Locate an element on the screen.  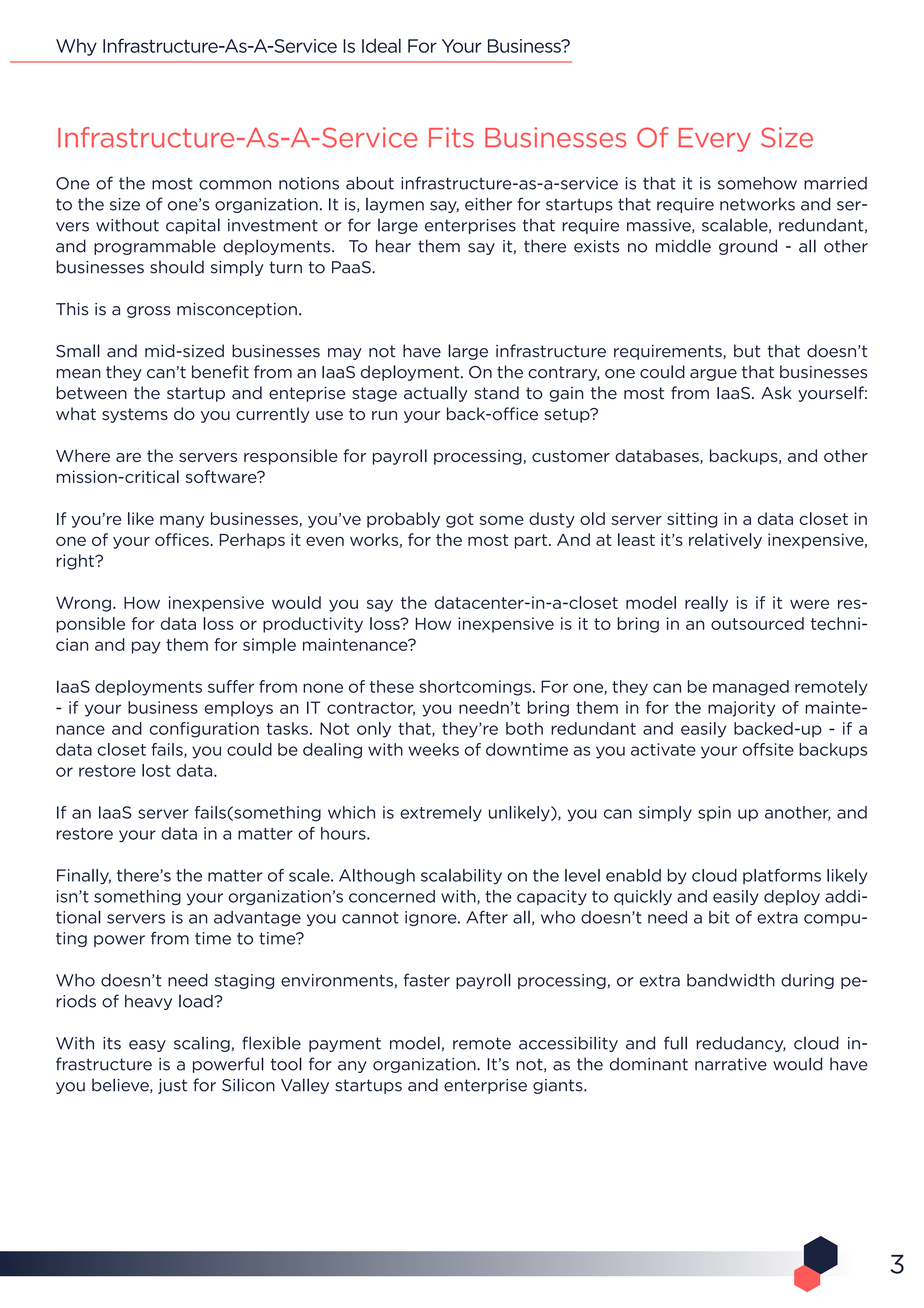
relatively is located at coordinates (725, 541).
